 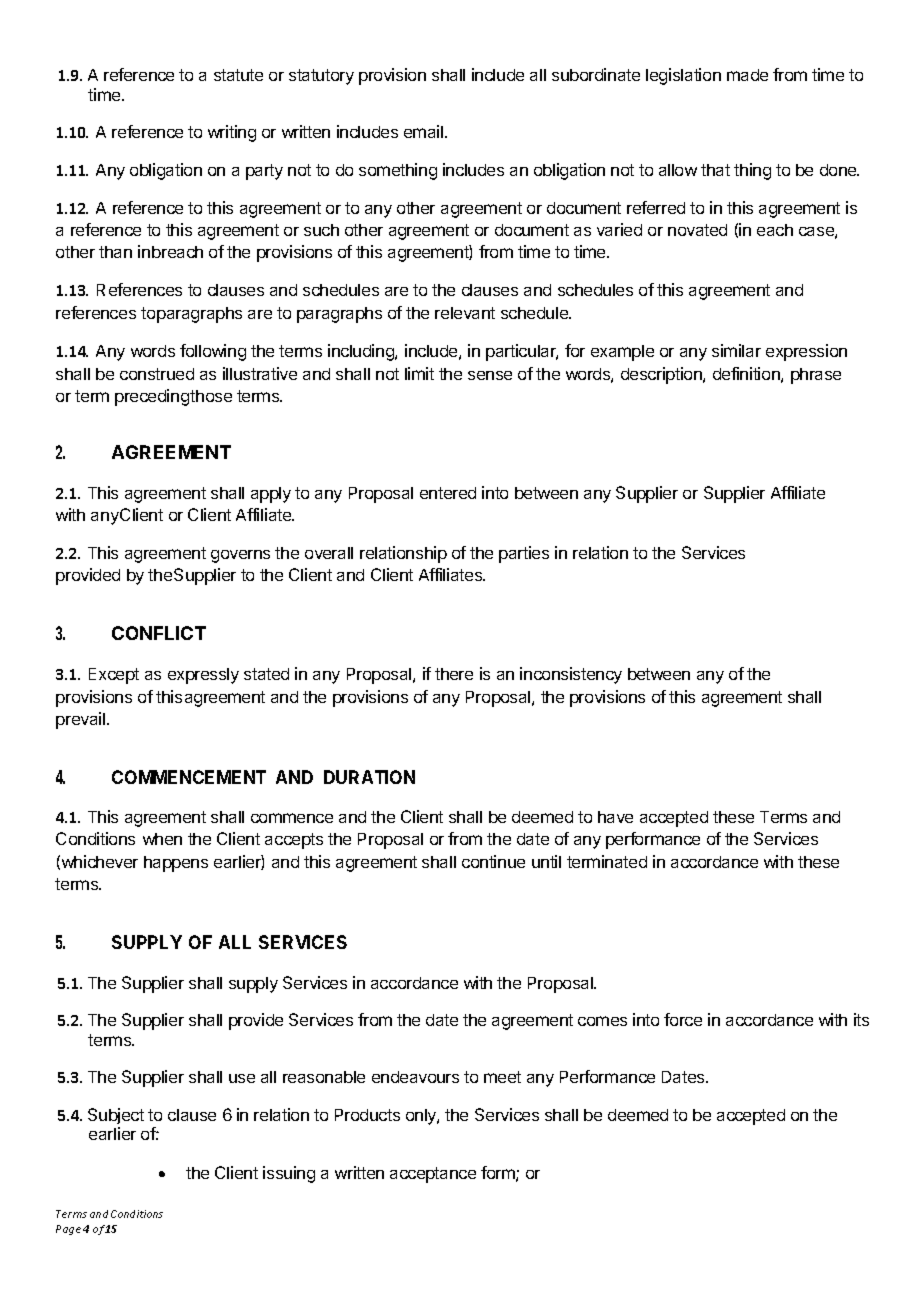 I want to click on made, so click(x=747, y=75).
